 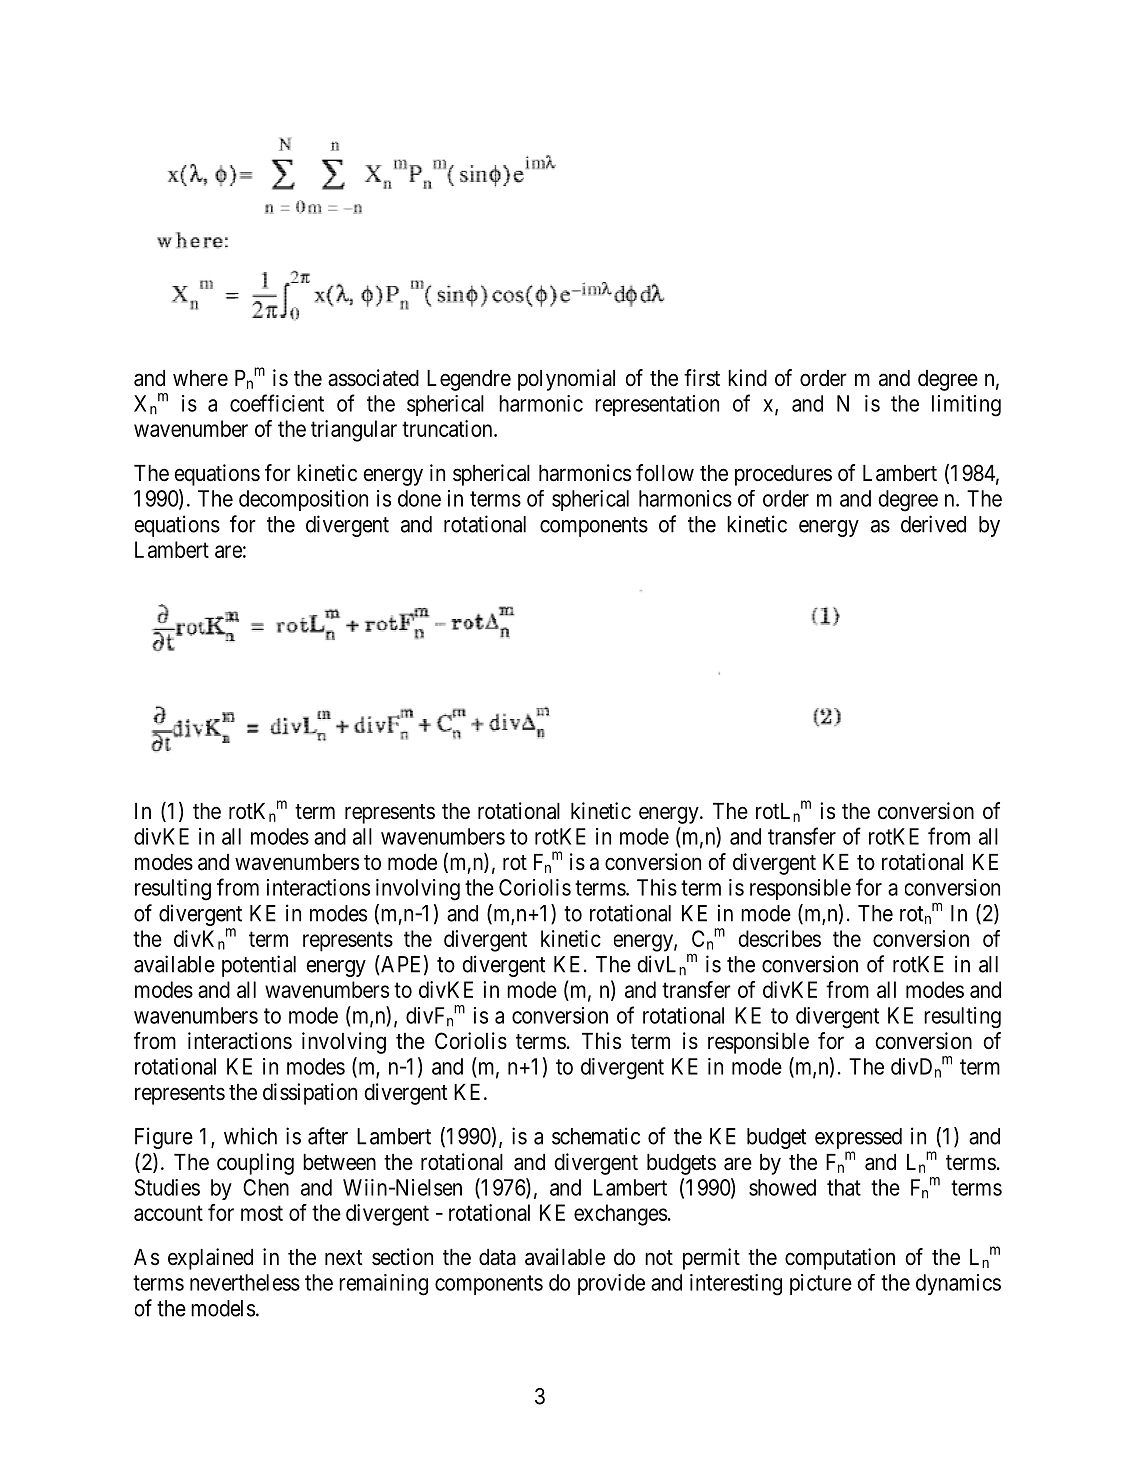 I want to click on potential, so click(x=259, y=966).
